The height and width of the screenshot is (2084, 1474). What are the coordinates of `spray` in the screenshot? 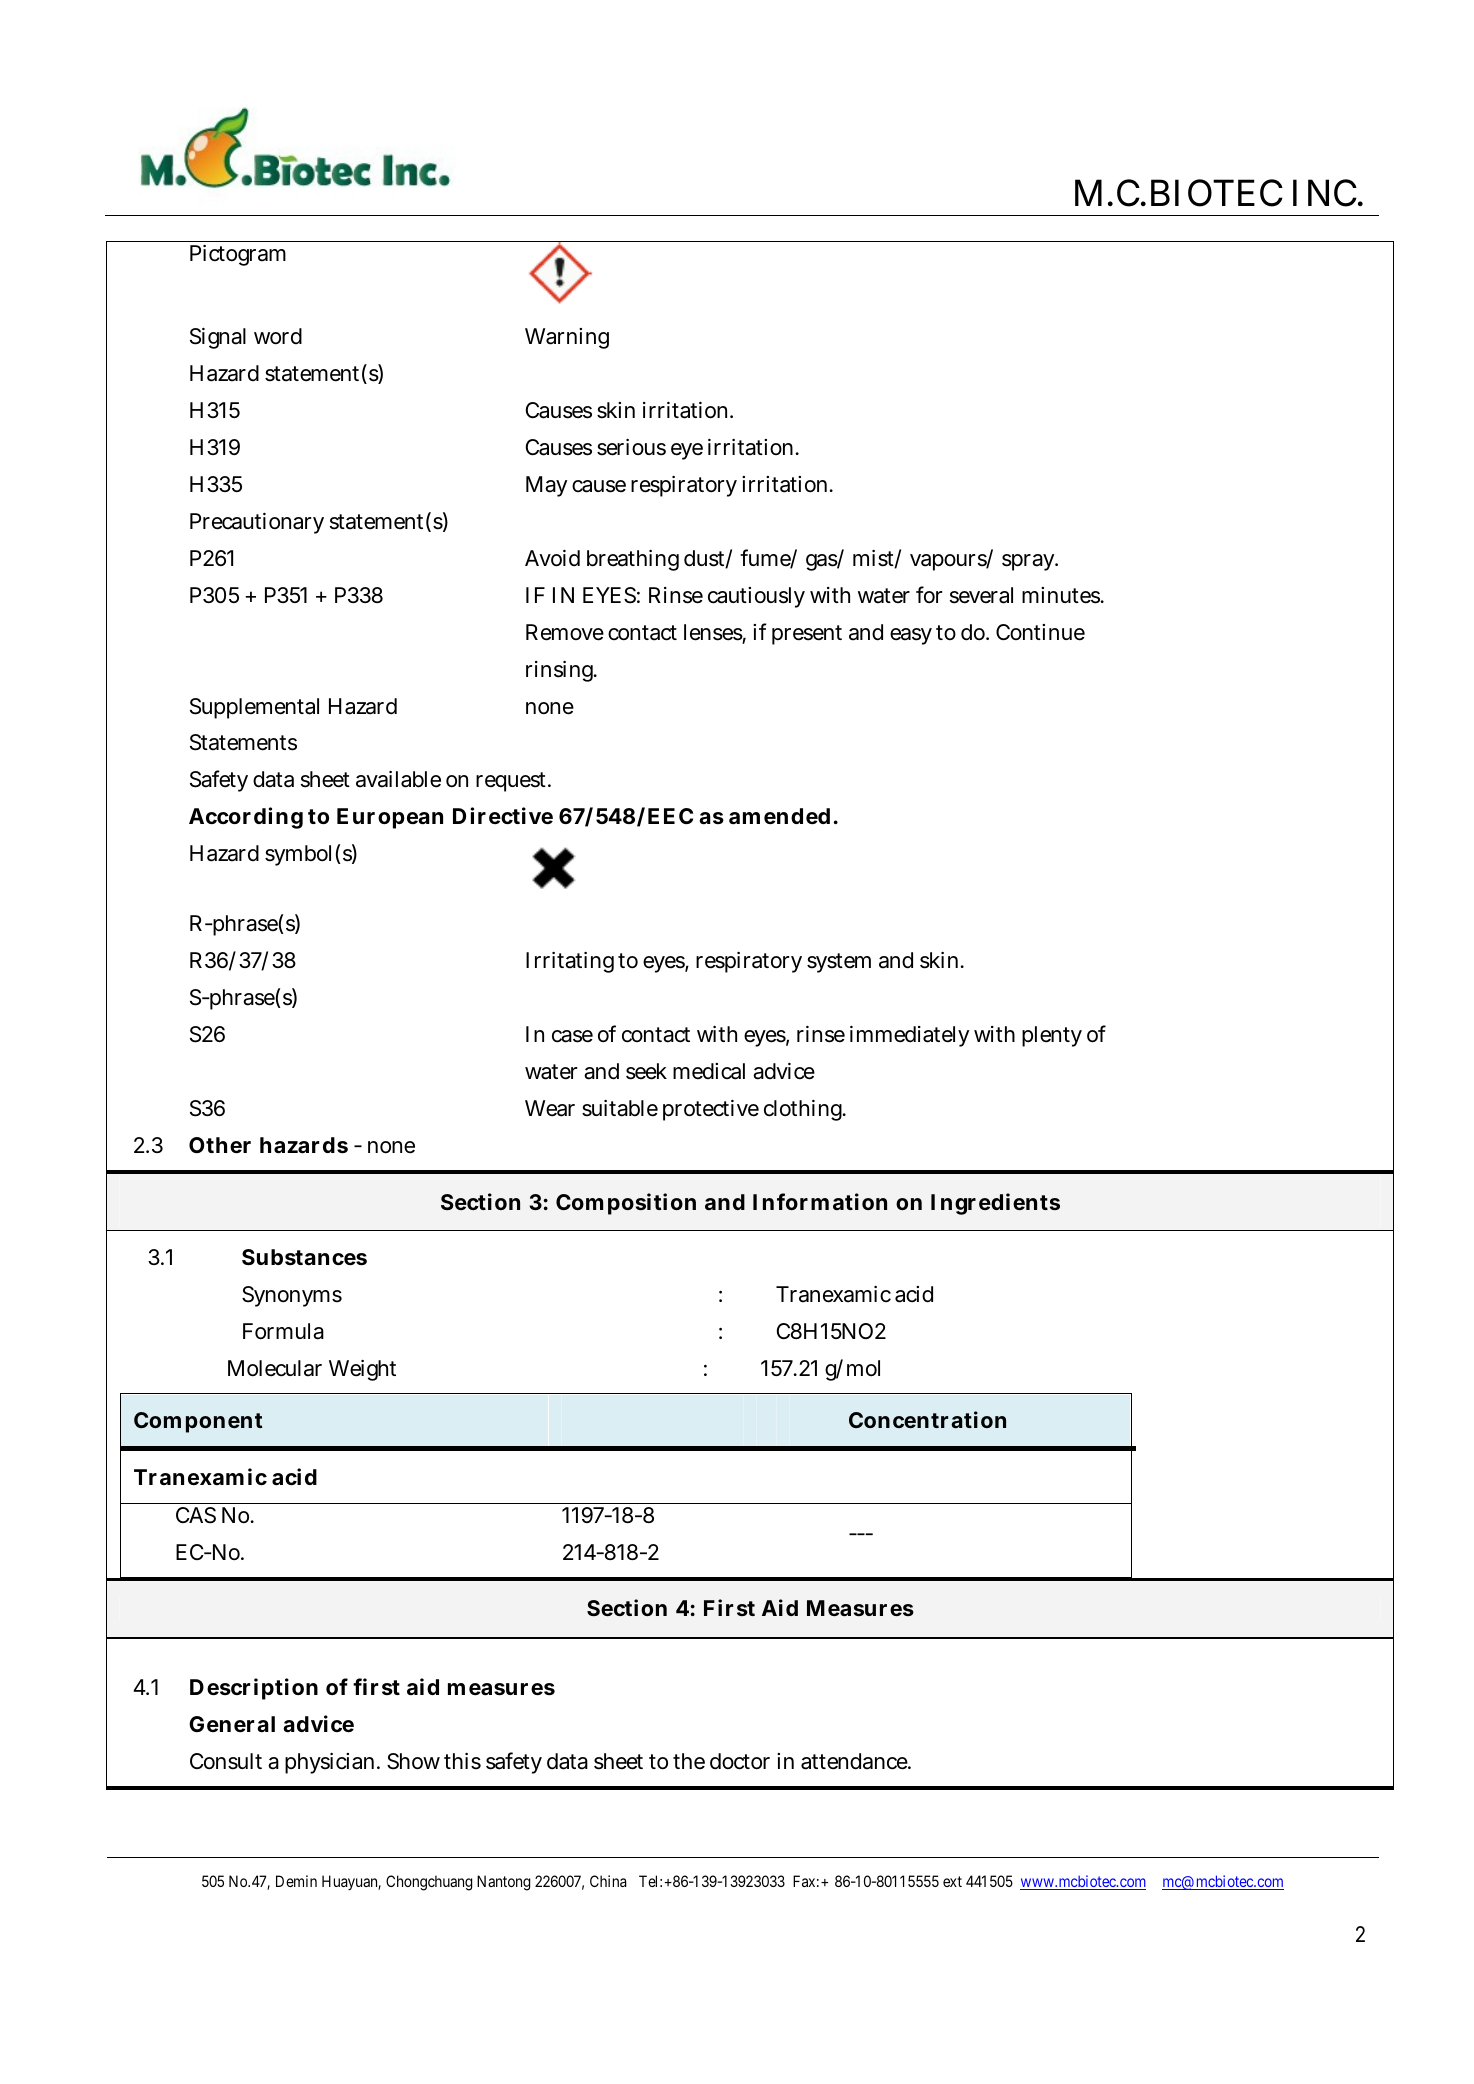 It's located at (1030, 562).
